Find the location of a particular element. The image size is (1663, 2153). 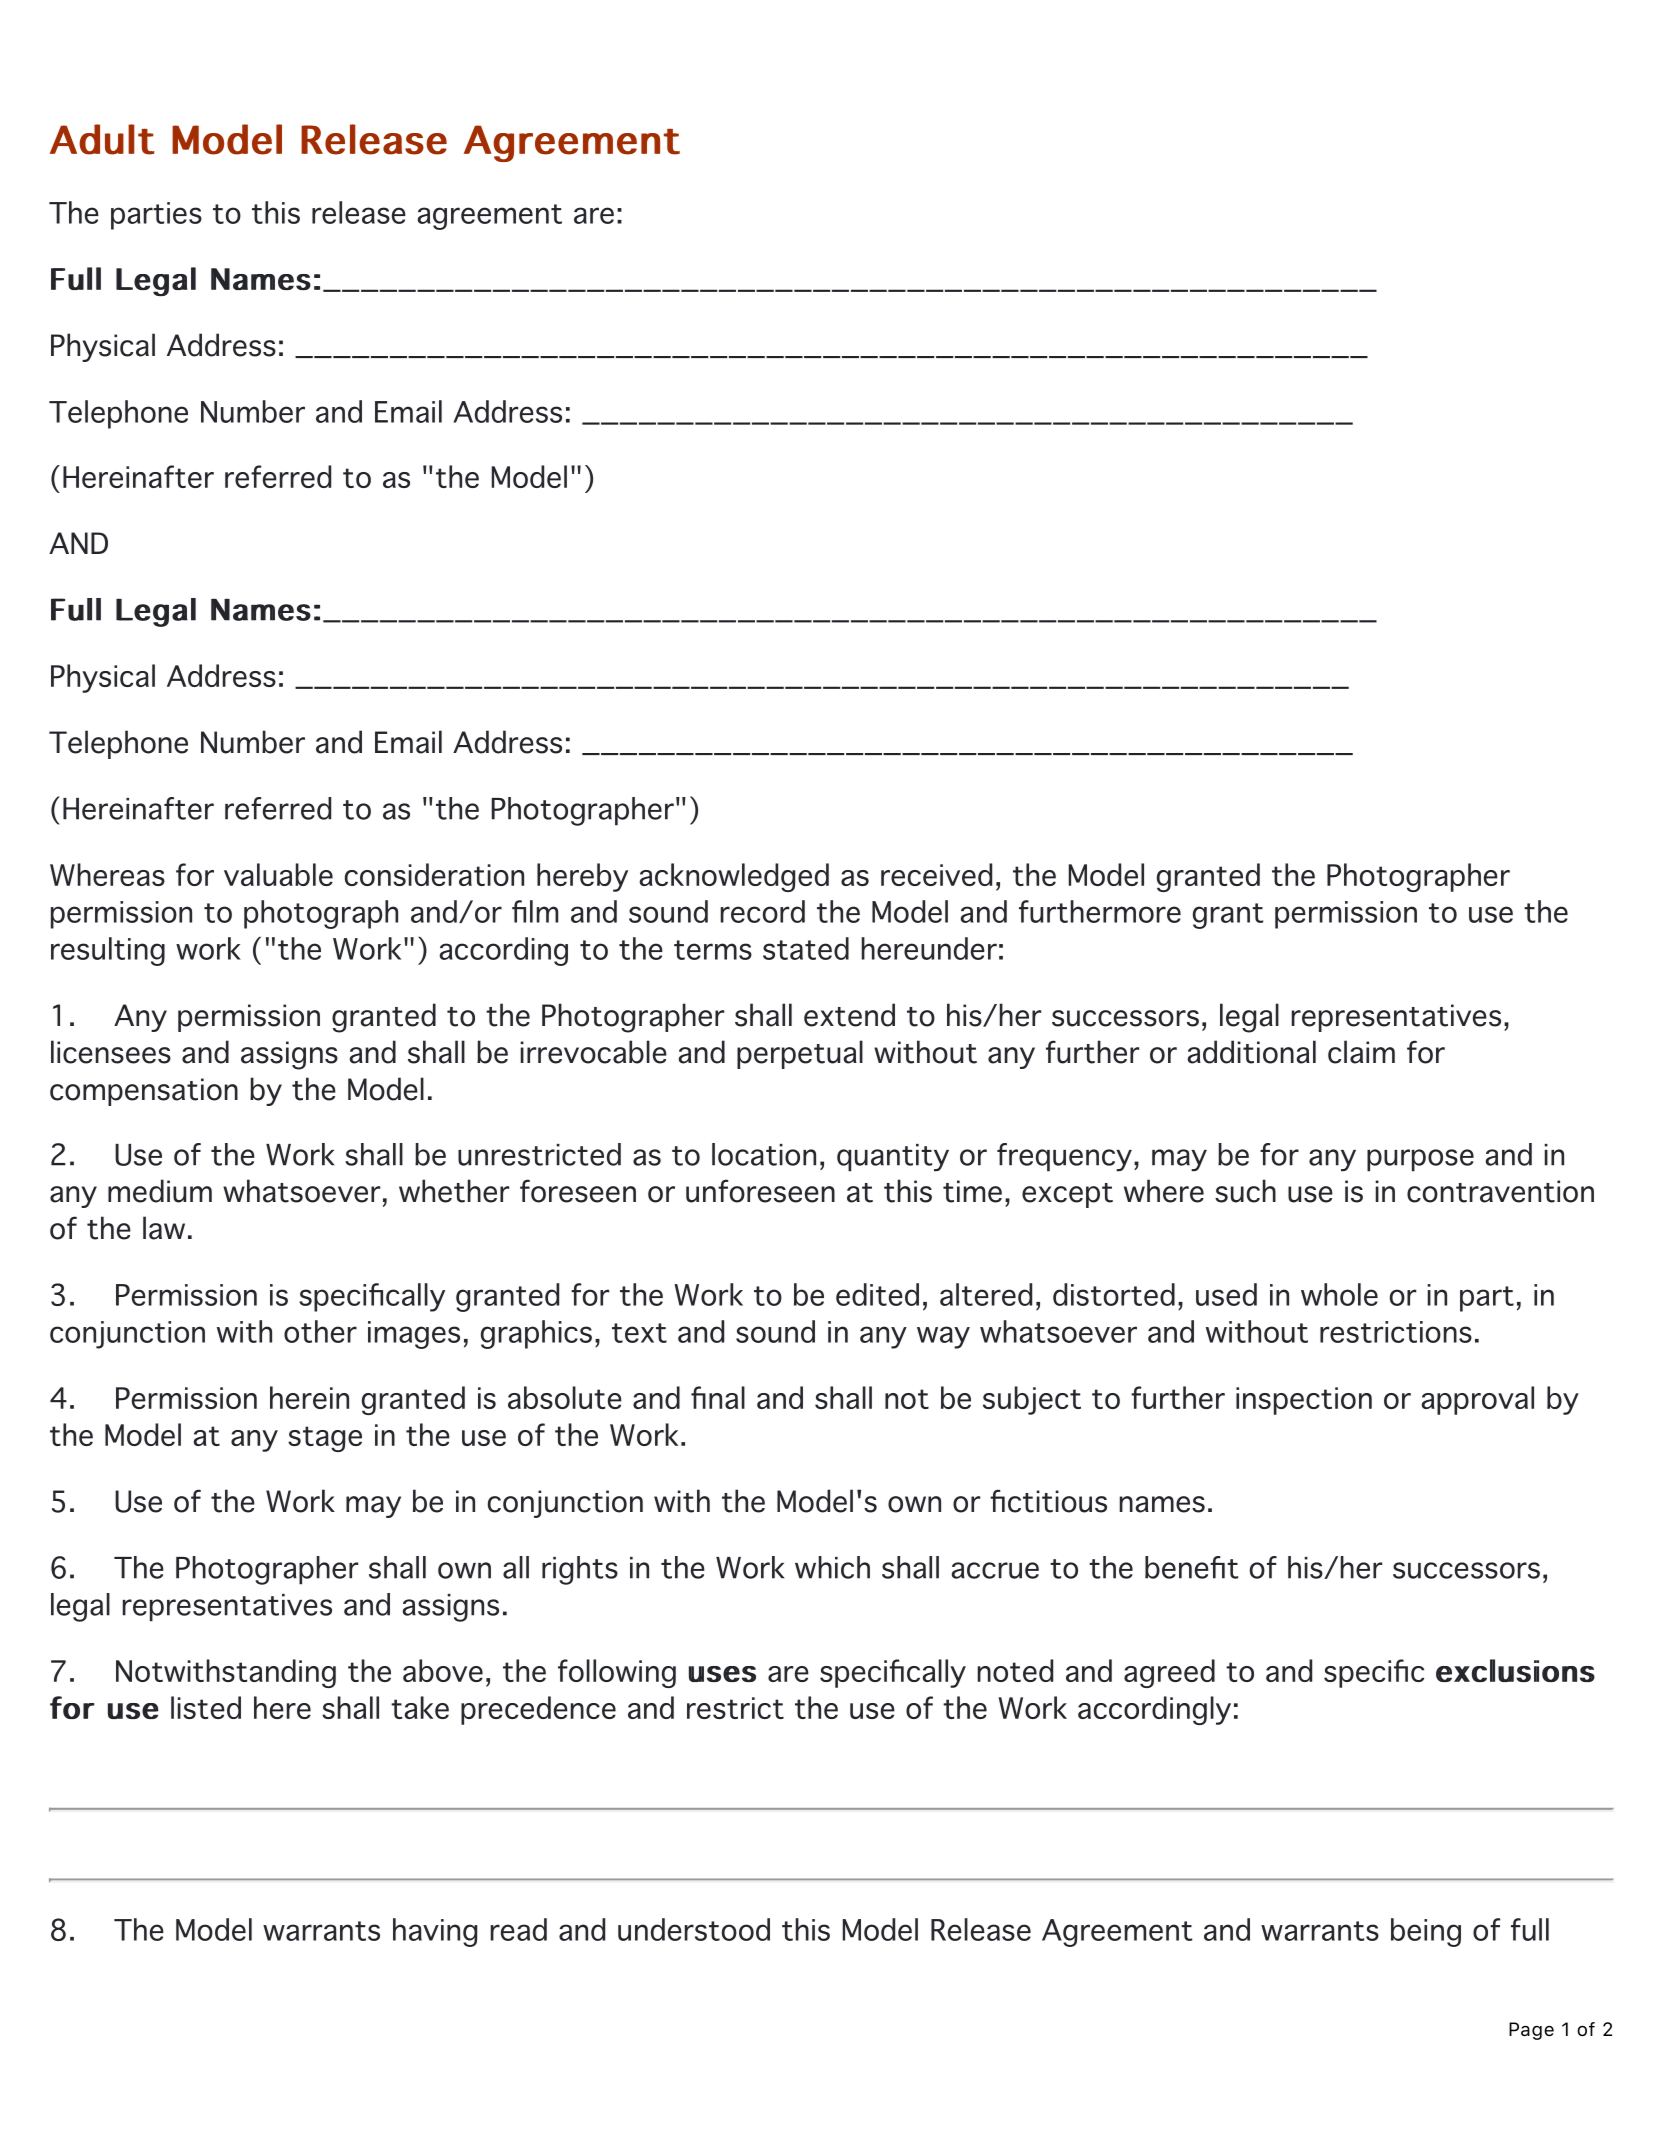

edited is located at coordinates (877, 1294).
